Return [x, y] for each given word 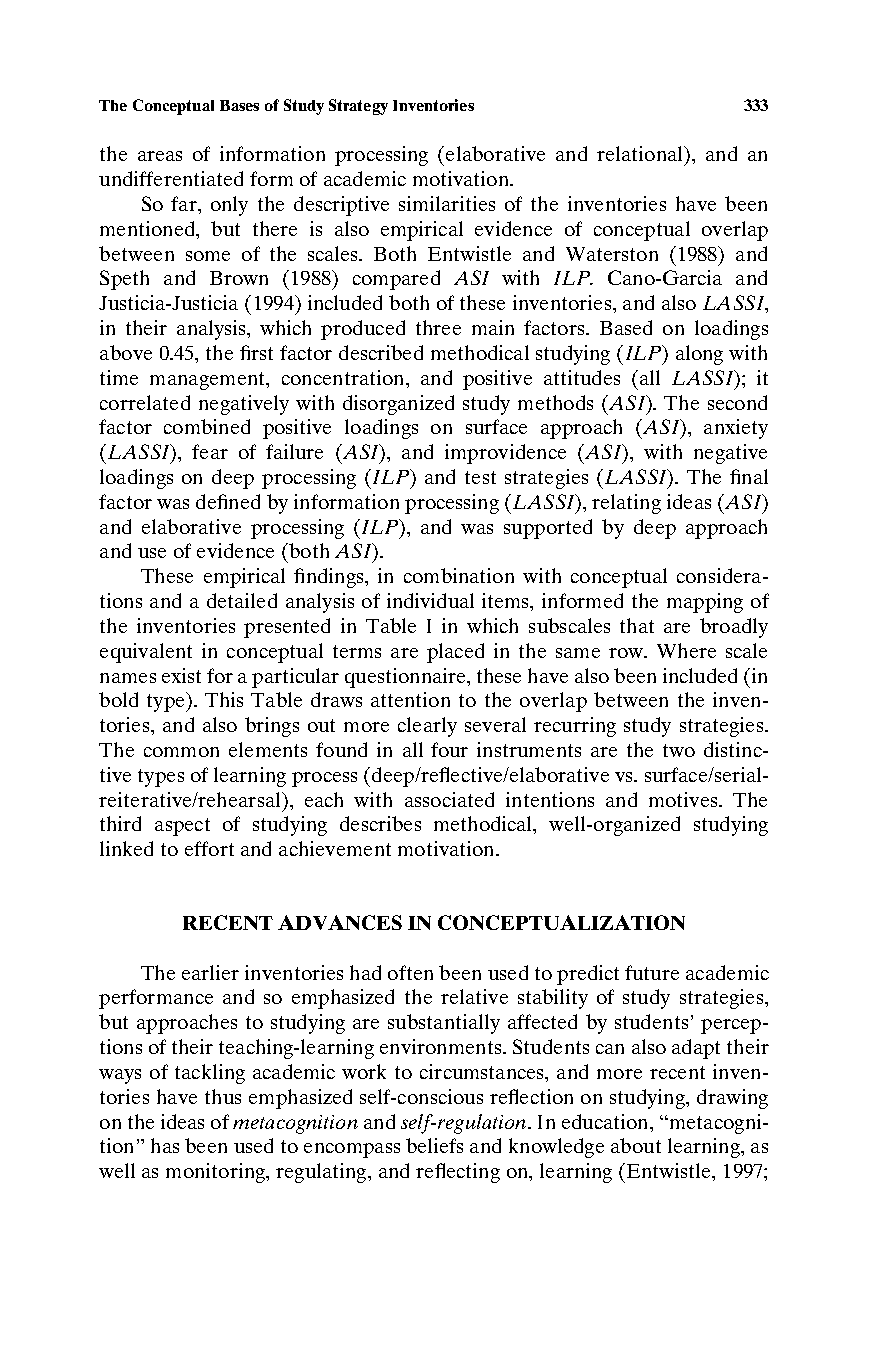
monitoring [216, 1173]
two [679, 750]
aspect [182, 827]
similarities [447, 203]
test [480, 477]
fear [210, 451]
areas [160, 156]
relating [626, 504]
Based [626, 327]
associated [449, 799]
